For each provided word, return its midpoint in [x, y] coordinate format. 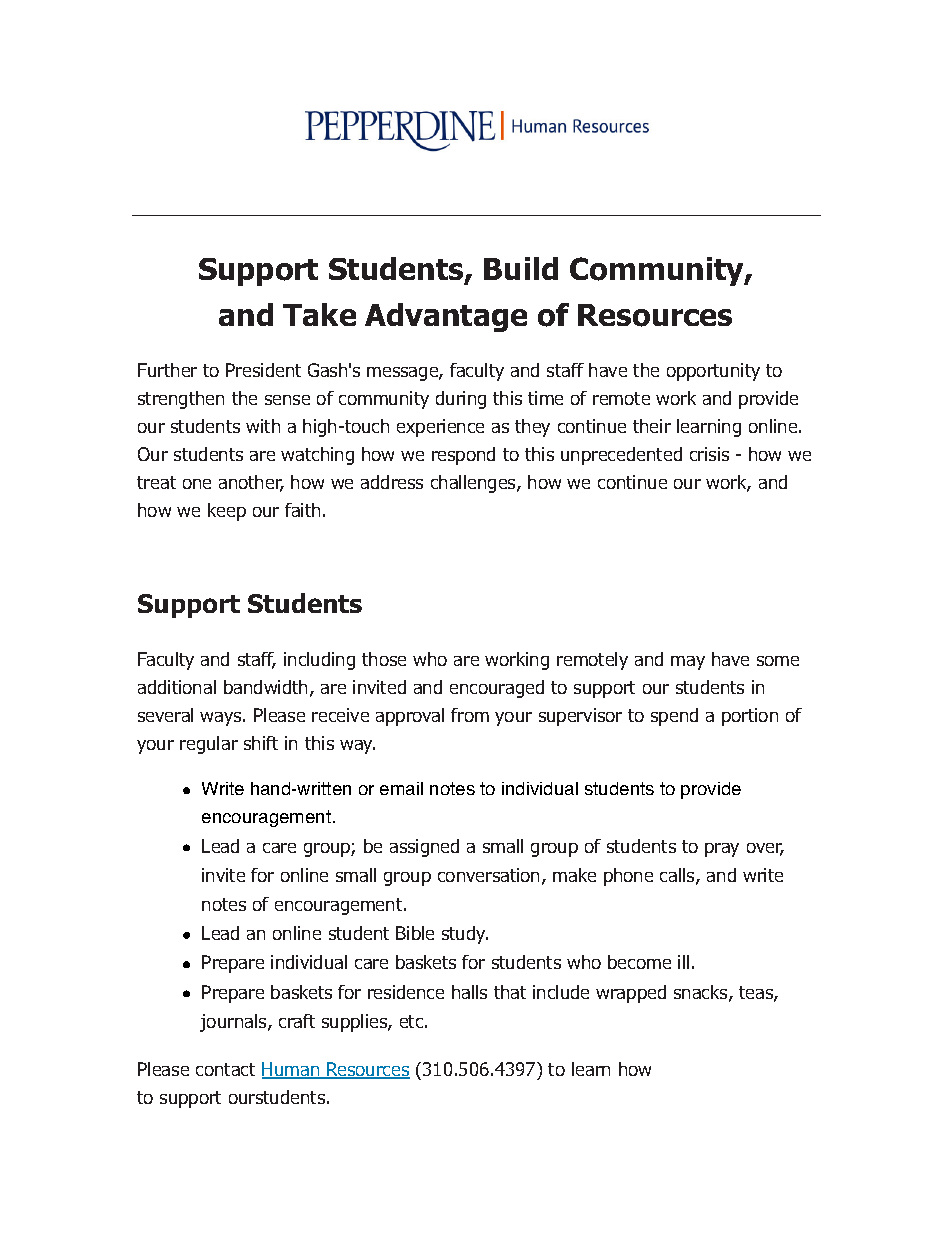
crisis [709, 454]
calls [678, 876]
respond [463, 456]
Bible [415, 933]
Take [319, 314]
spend [674, 717]
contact [225, 1069]
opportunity [713, 372]
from [470, 715]
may [688, 663]
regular [209, 745]
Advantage [446, 317]
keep [227, 512]
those [384, 659]
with [263, 426]
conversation [488, 875]
